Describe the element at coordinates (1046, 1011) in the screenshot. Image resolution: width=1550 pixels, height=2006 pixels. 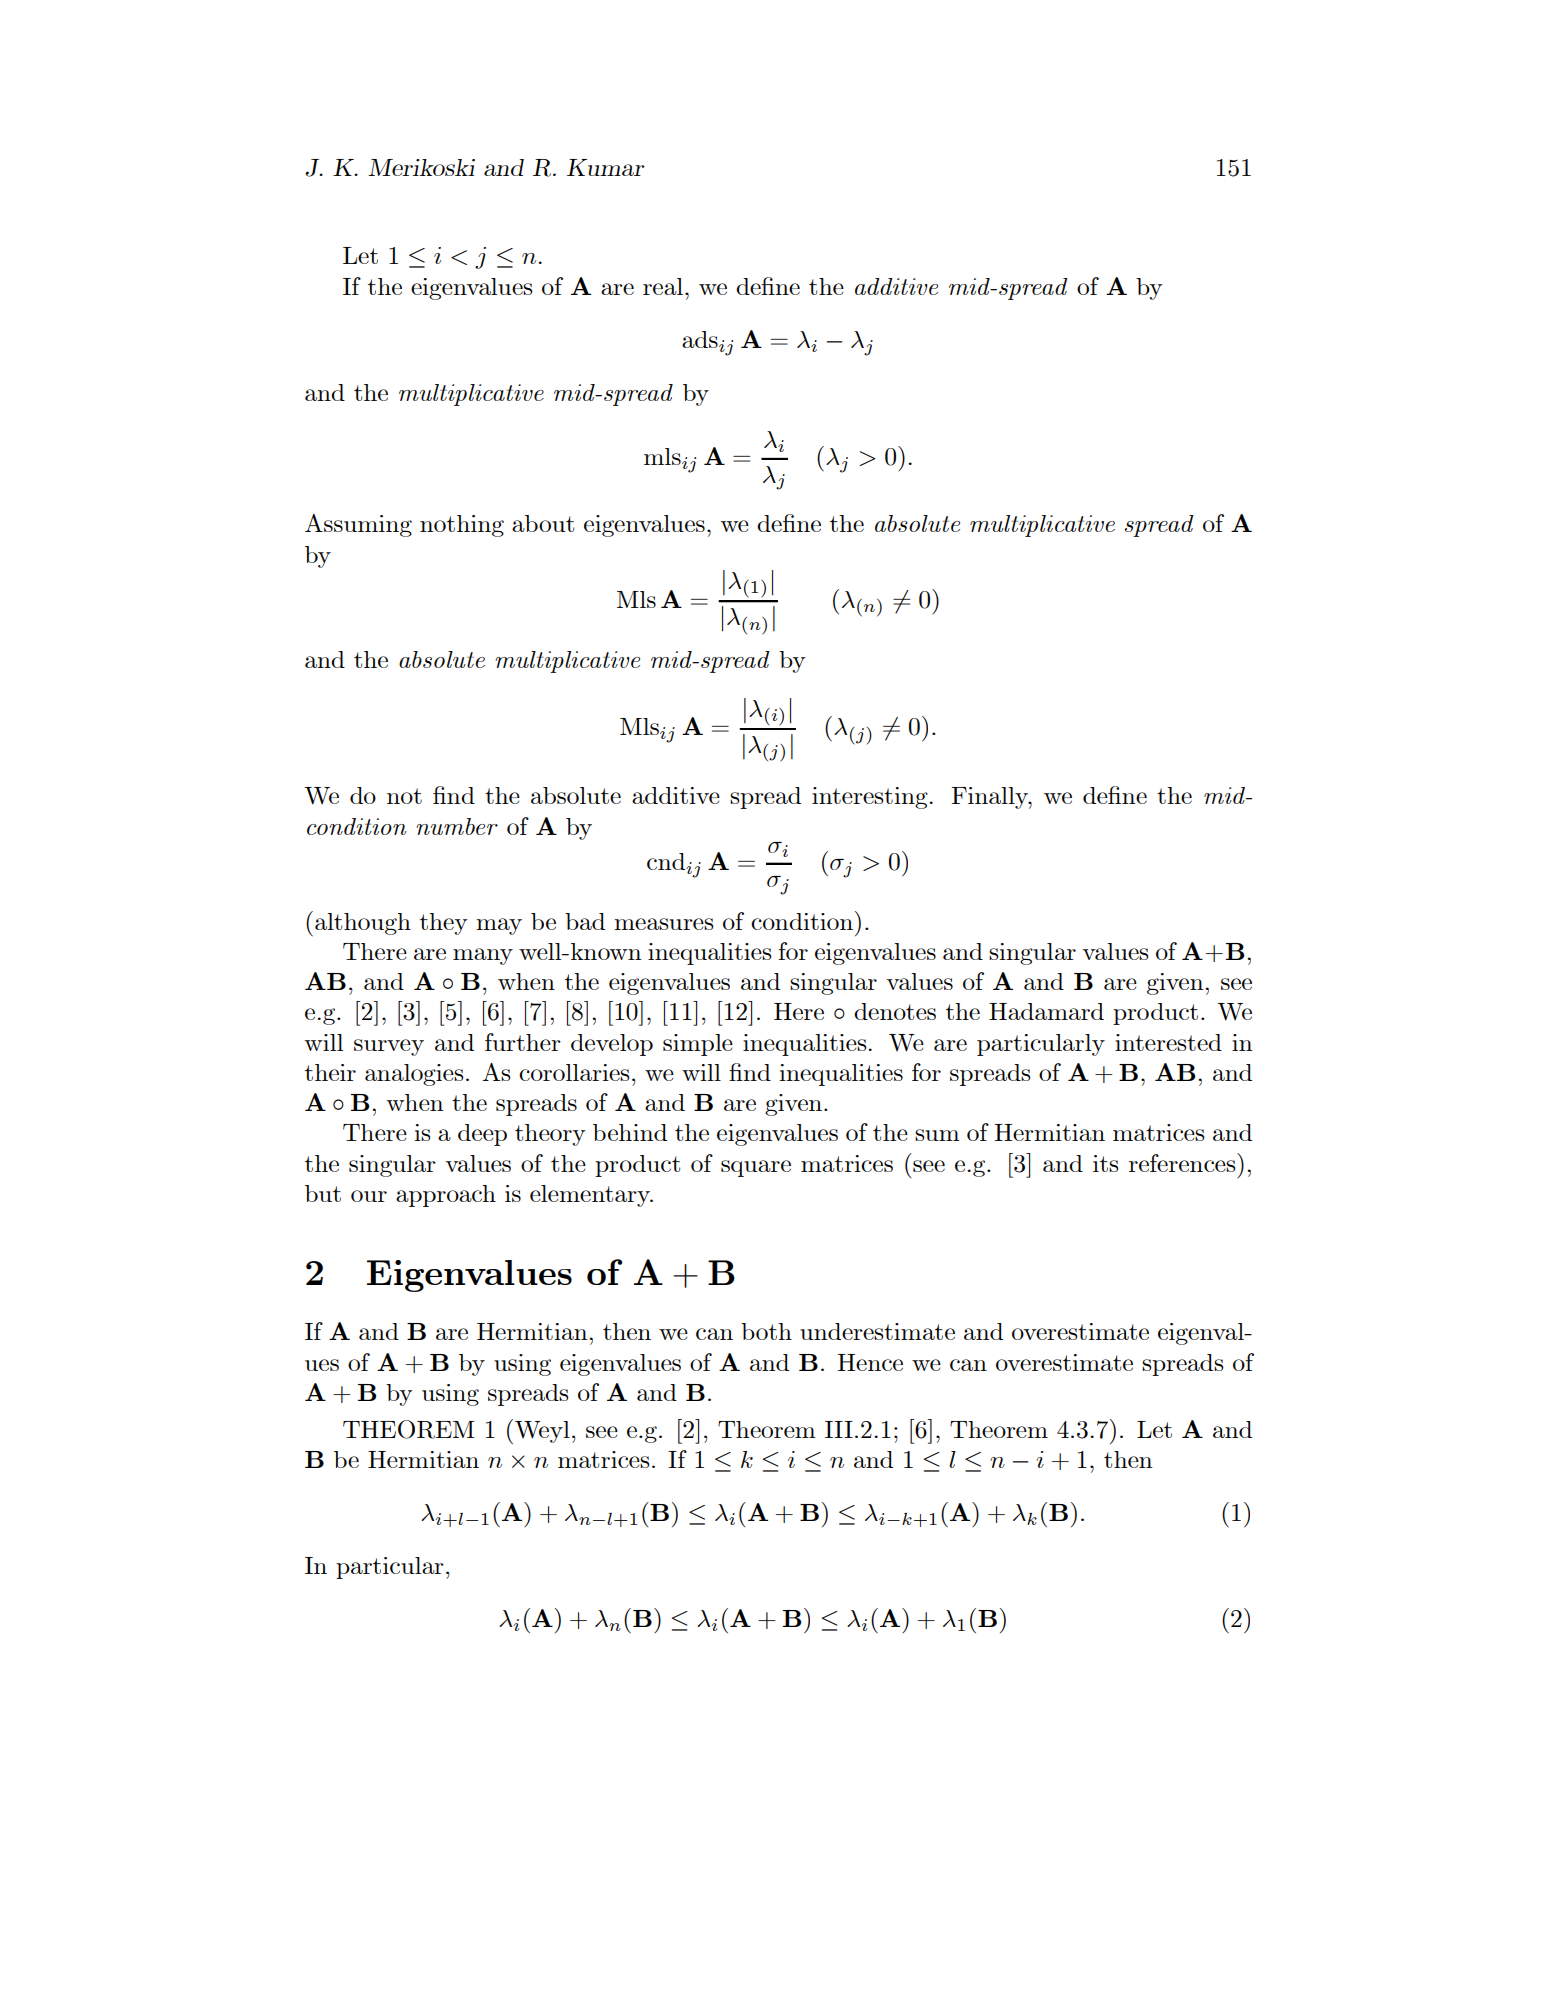
I see `Hadamard` at that location.
